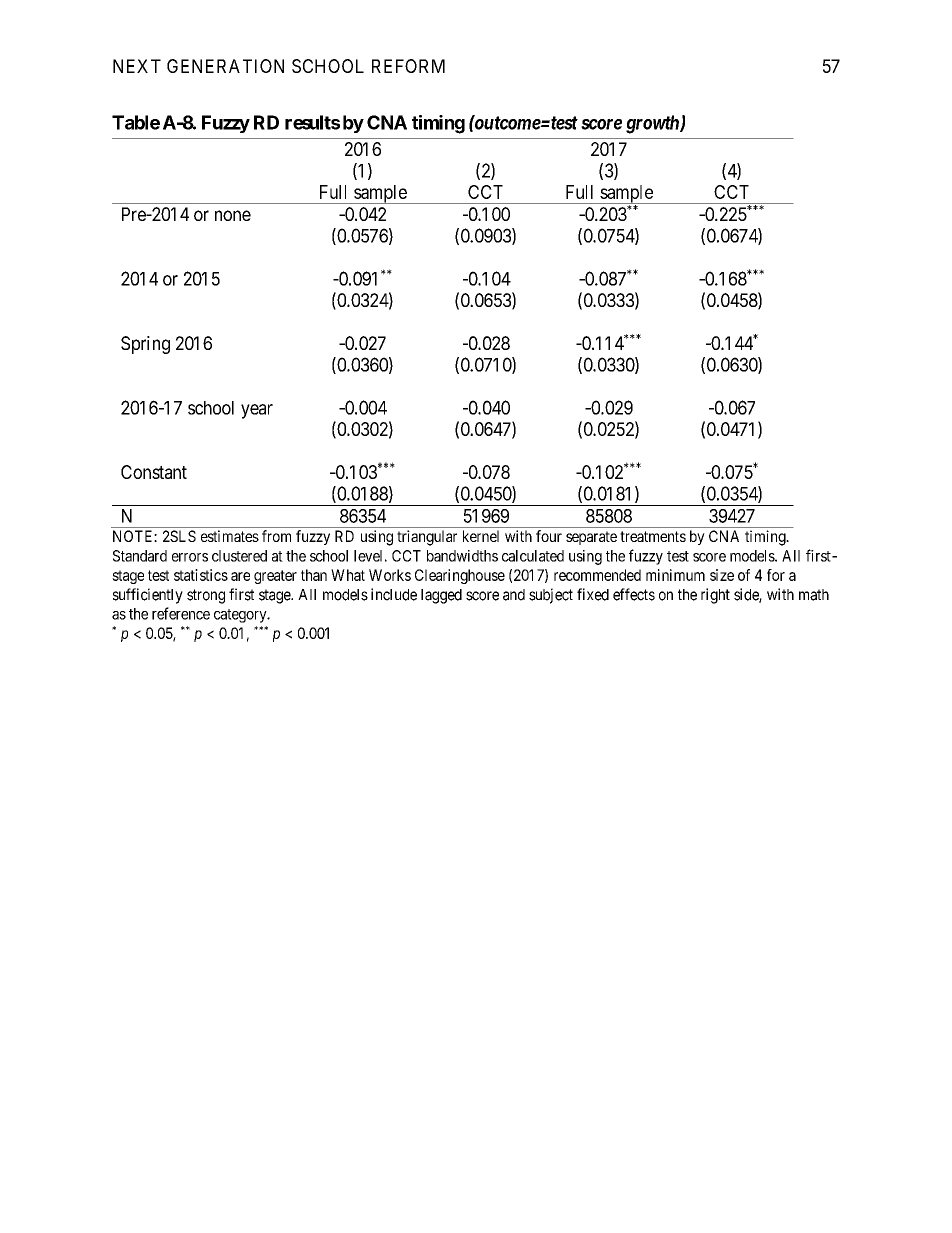  What do you see at coordinates (441, 596) in the screenshot?
I see `lagged` at bounding box center [441, 596].
